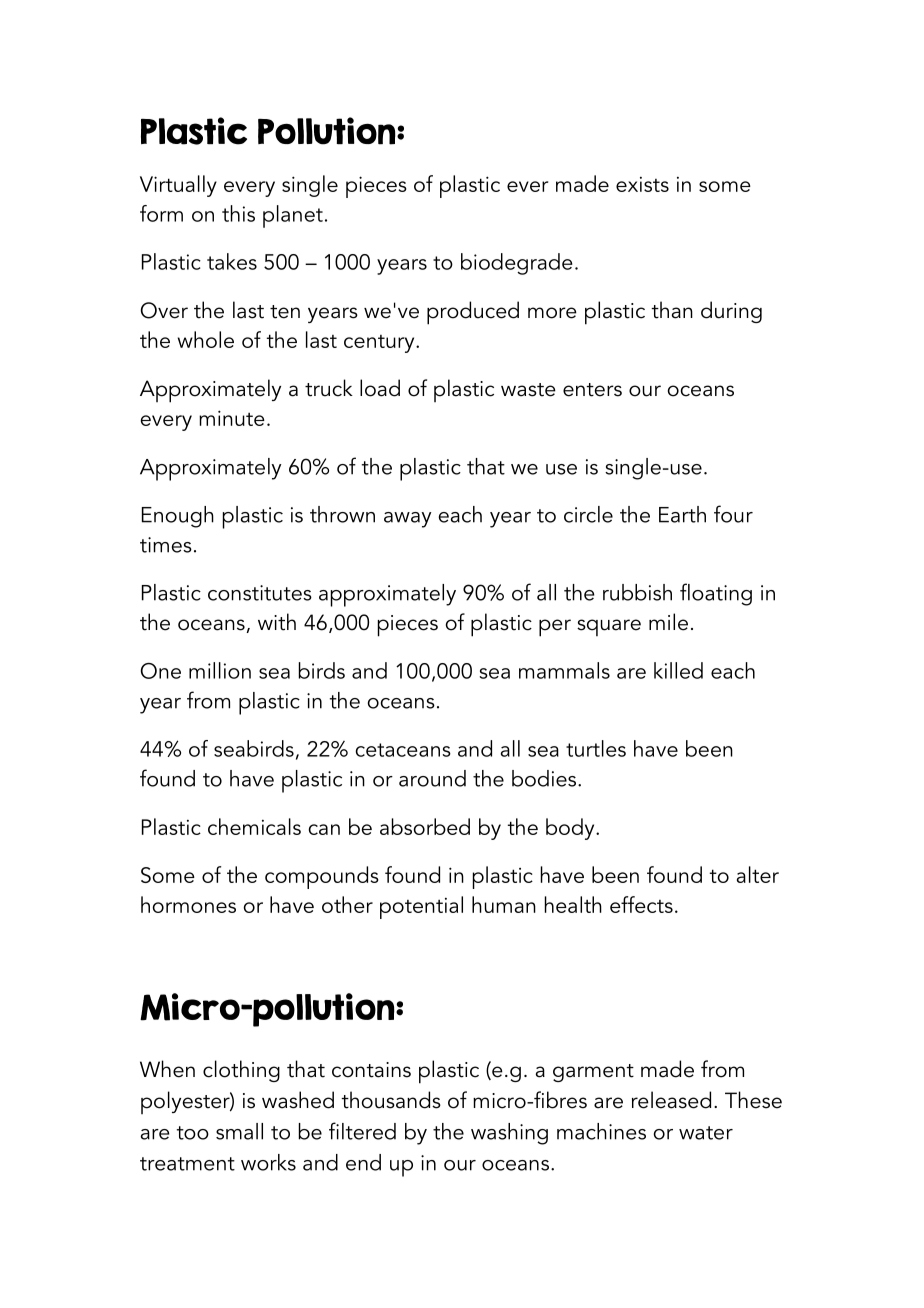 This screenshot has height=1308, width=924. Describe the element at coordinates (678, 670) in the screenshot. I see `killed` at that location.
